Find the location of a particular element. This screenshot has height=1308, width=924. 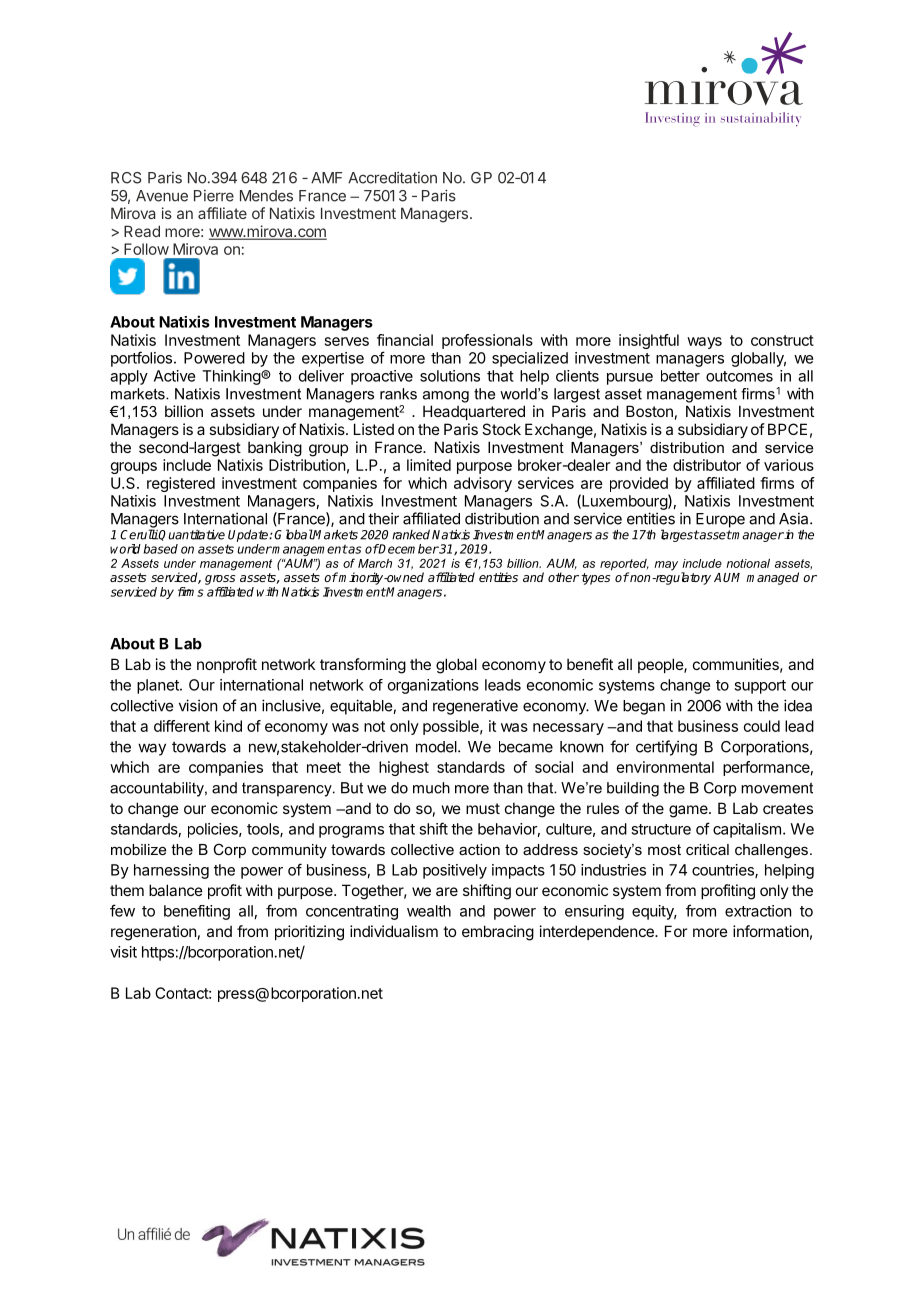

support is located at coordinates (760, 687).
